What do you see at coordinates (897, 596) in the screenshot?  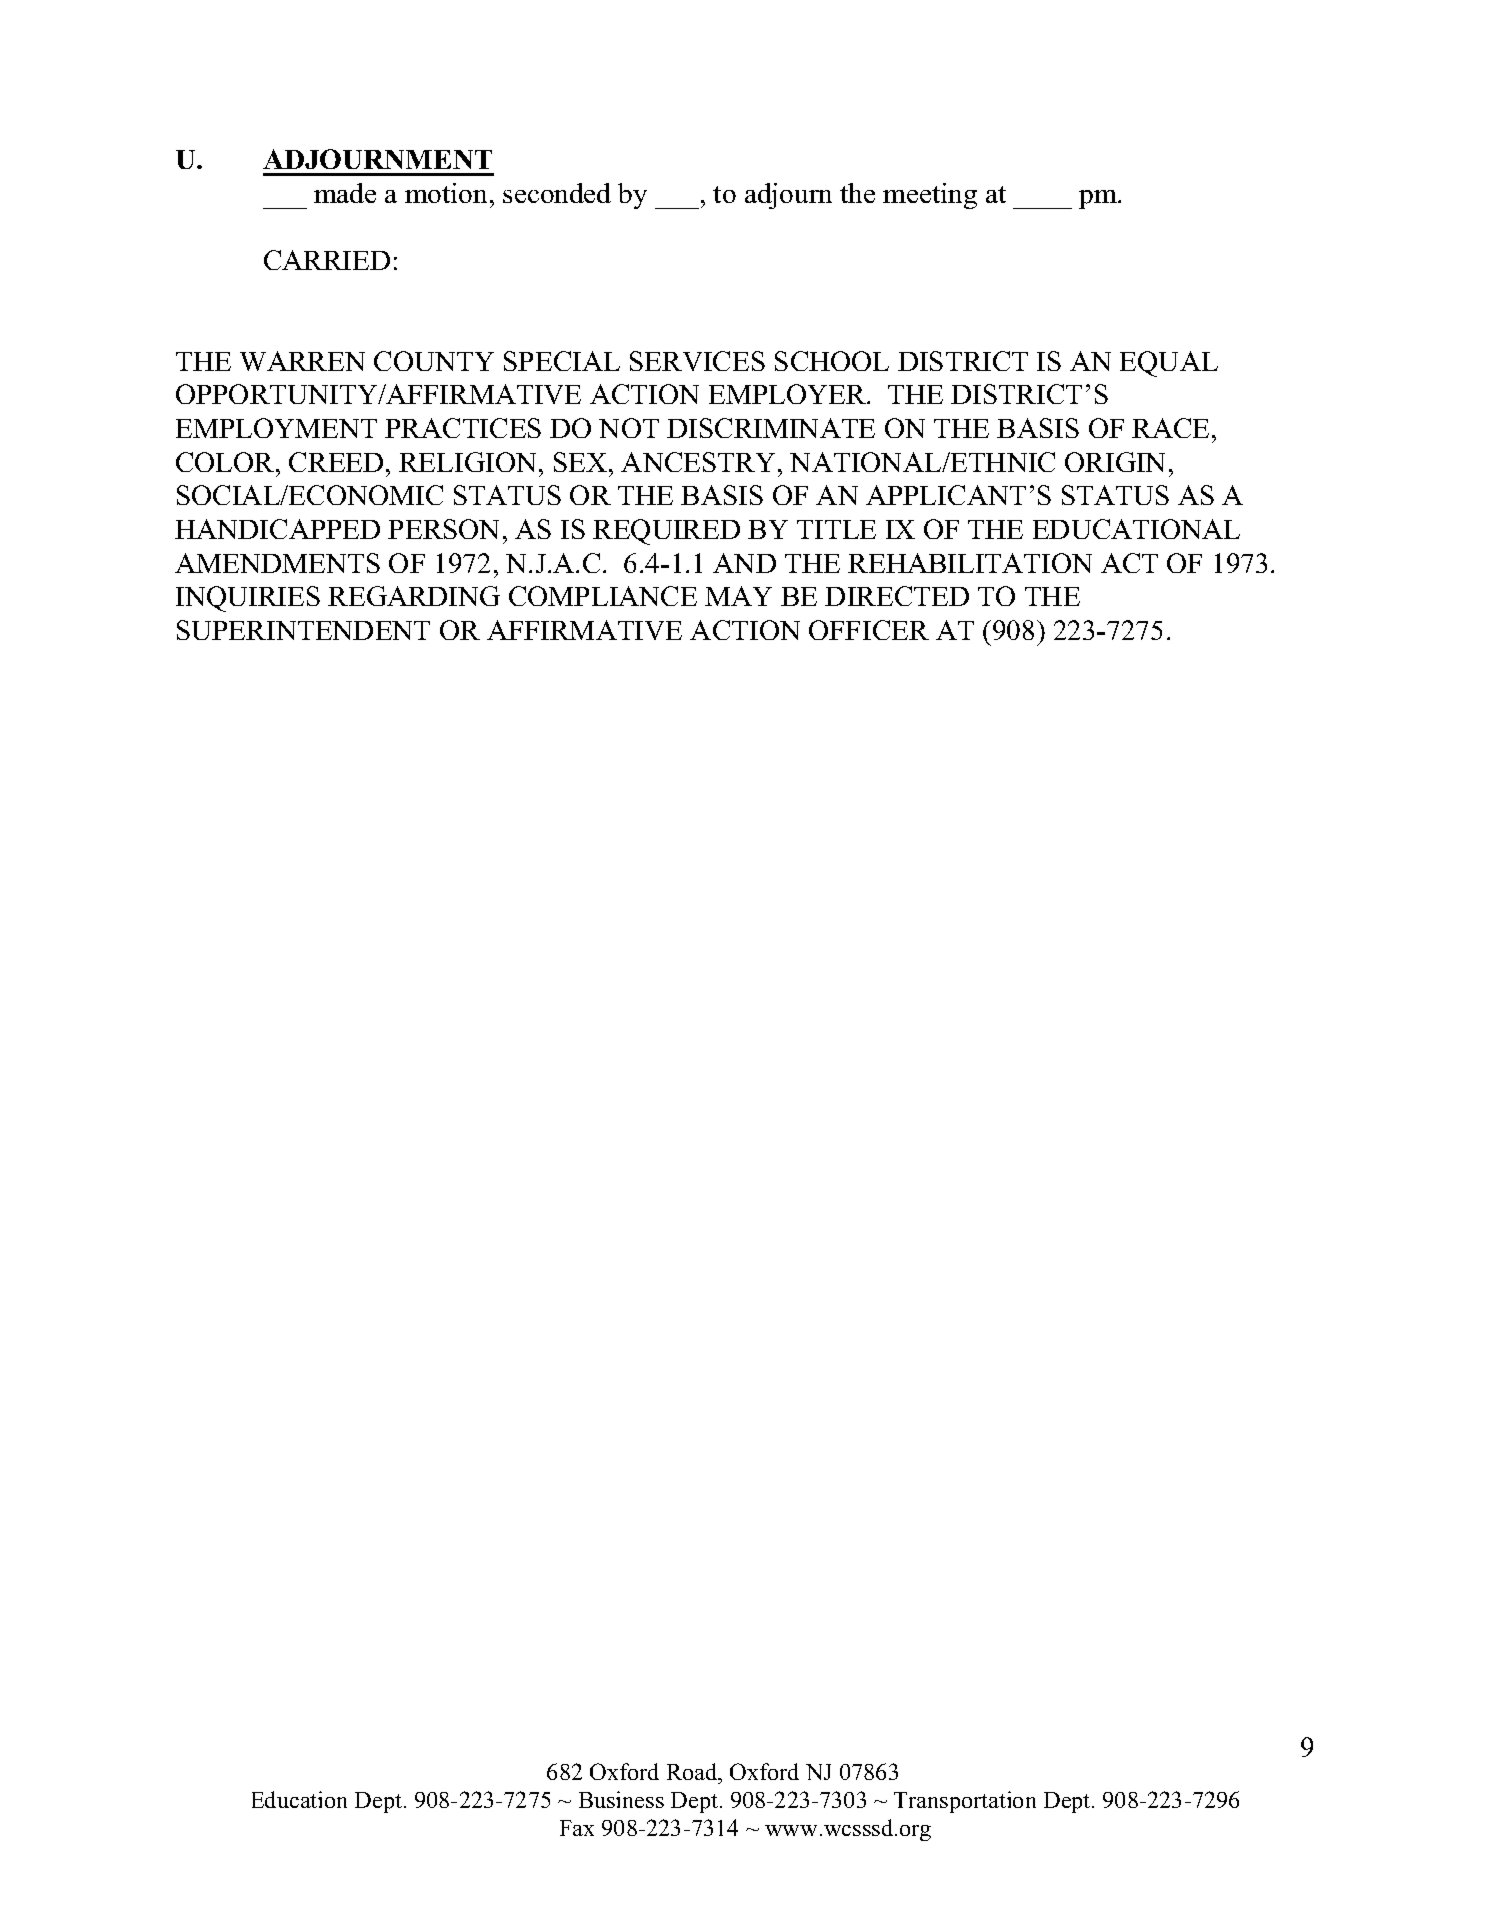 I see `DIRECTED` at bounding box center [897, 596].
